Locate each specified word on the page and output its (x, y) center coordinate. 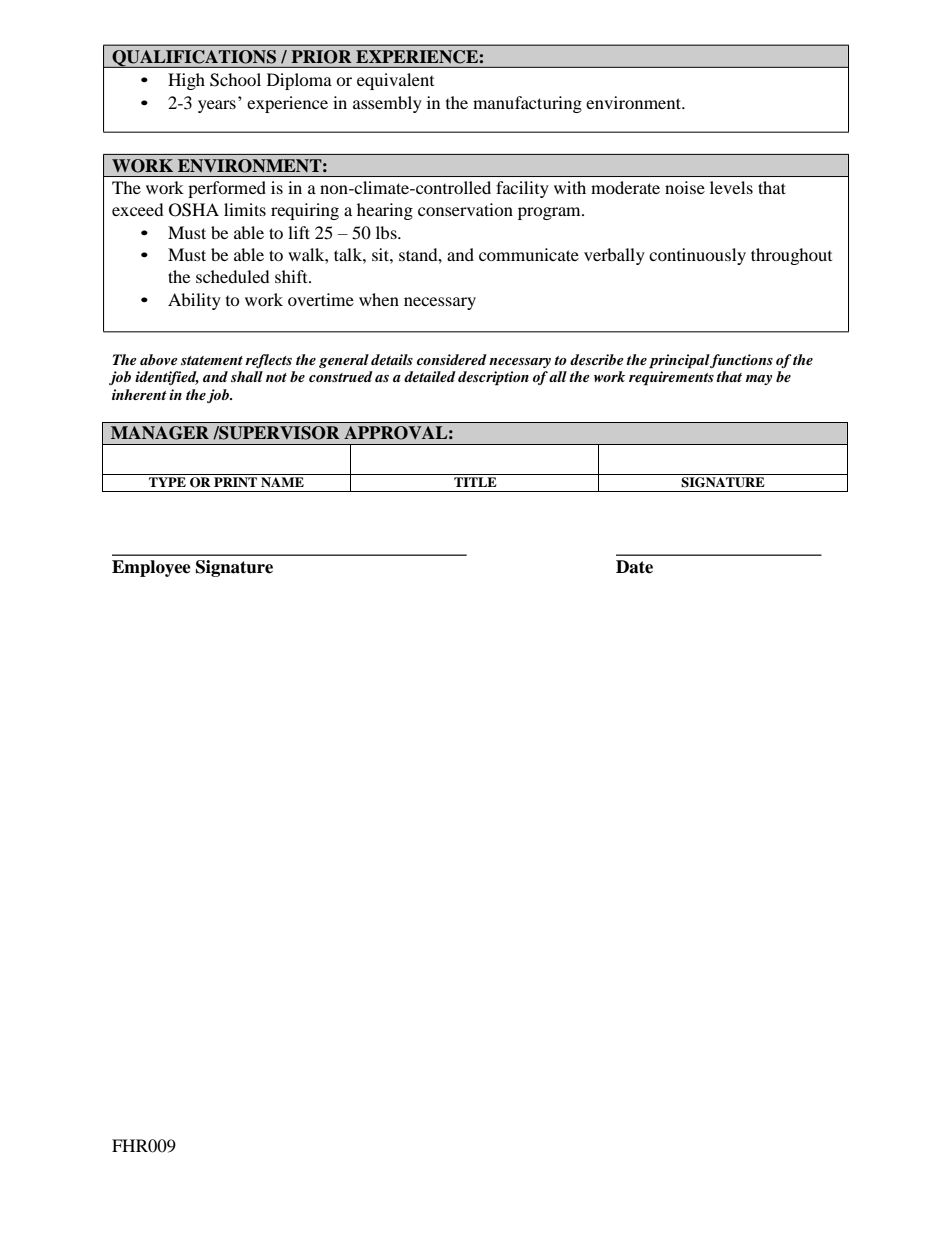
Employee (151, 568)
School (235, 80)
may (758, 380)
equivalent (395, 81)
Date (634, 567)
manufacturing (527, 104)
